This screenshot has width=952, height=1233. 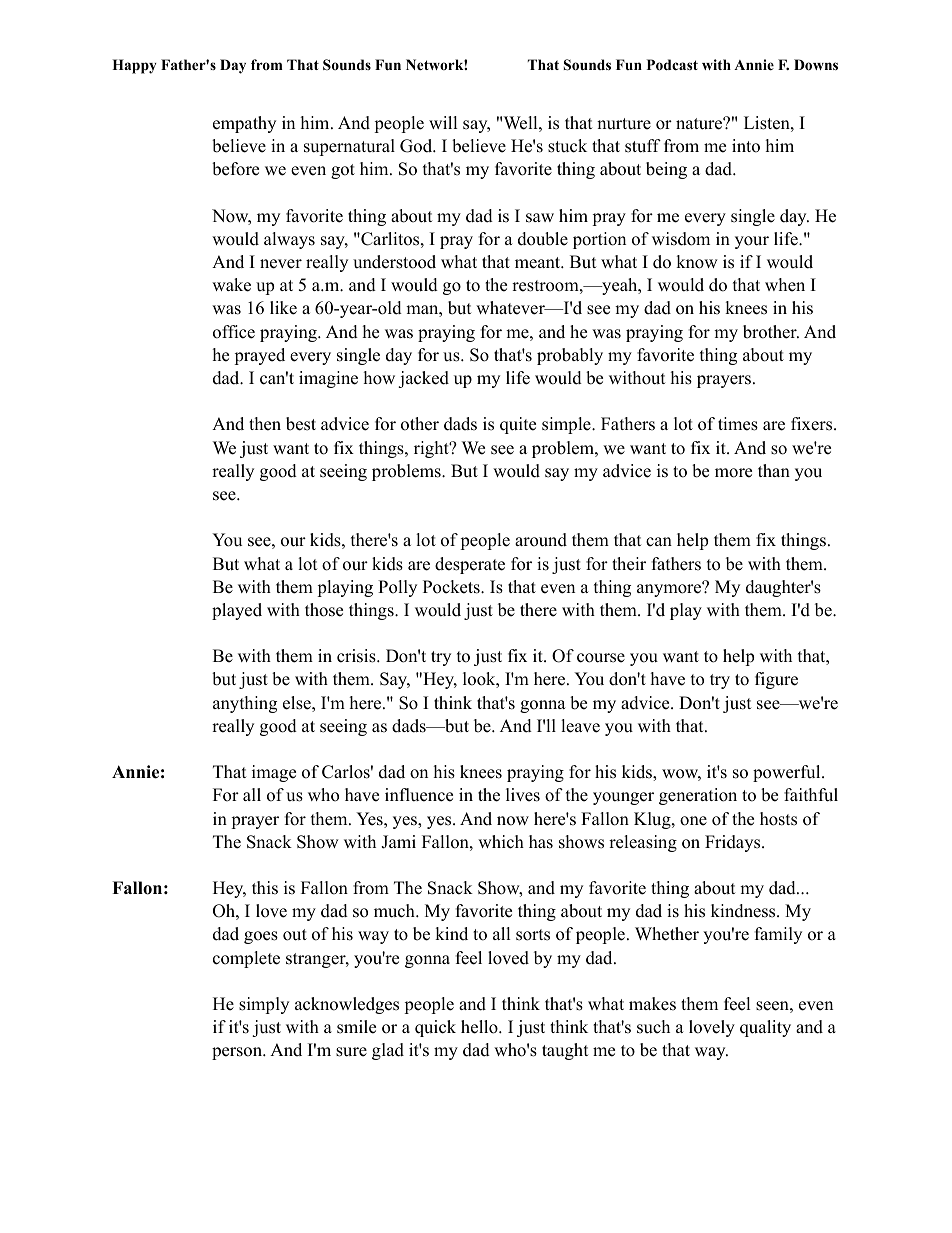 I want to click on person, so click(x=238, y=1053).
